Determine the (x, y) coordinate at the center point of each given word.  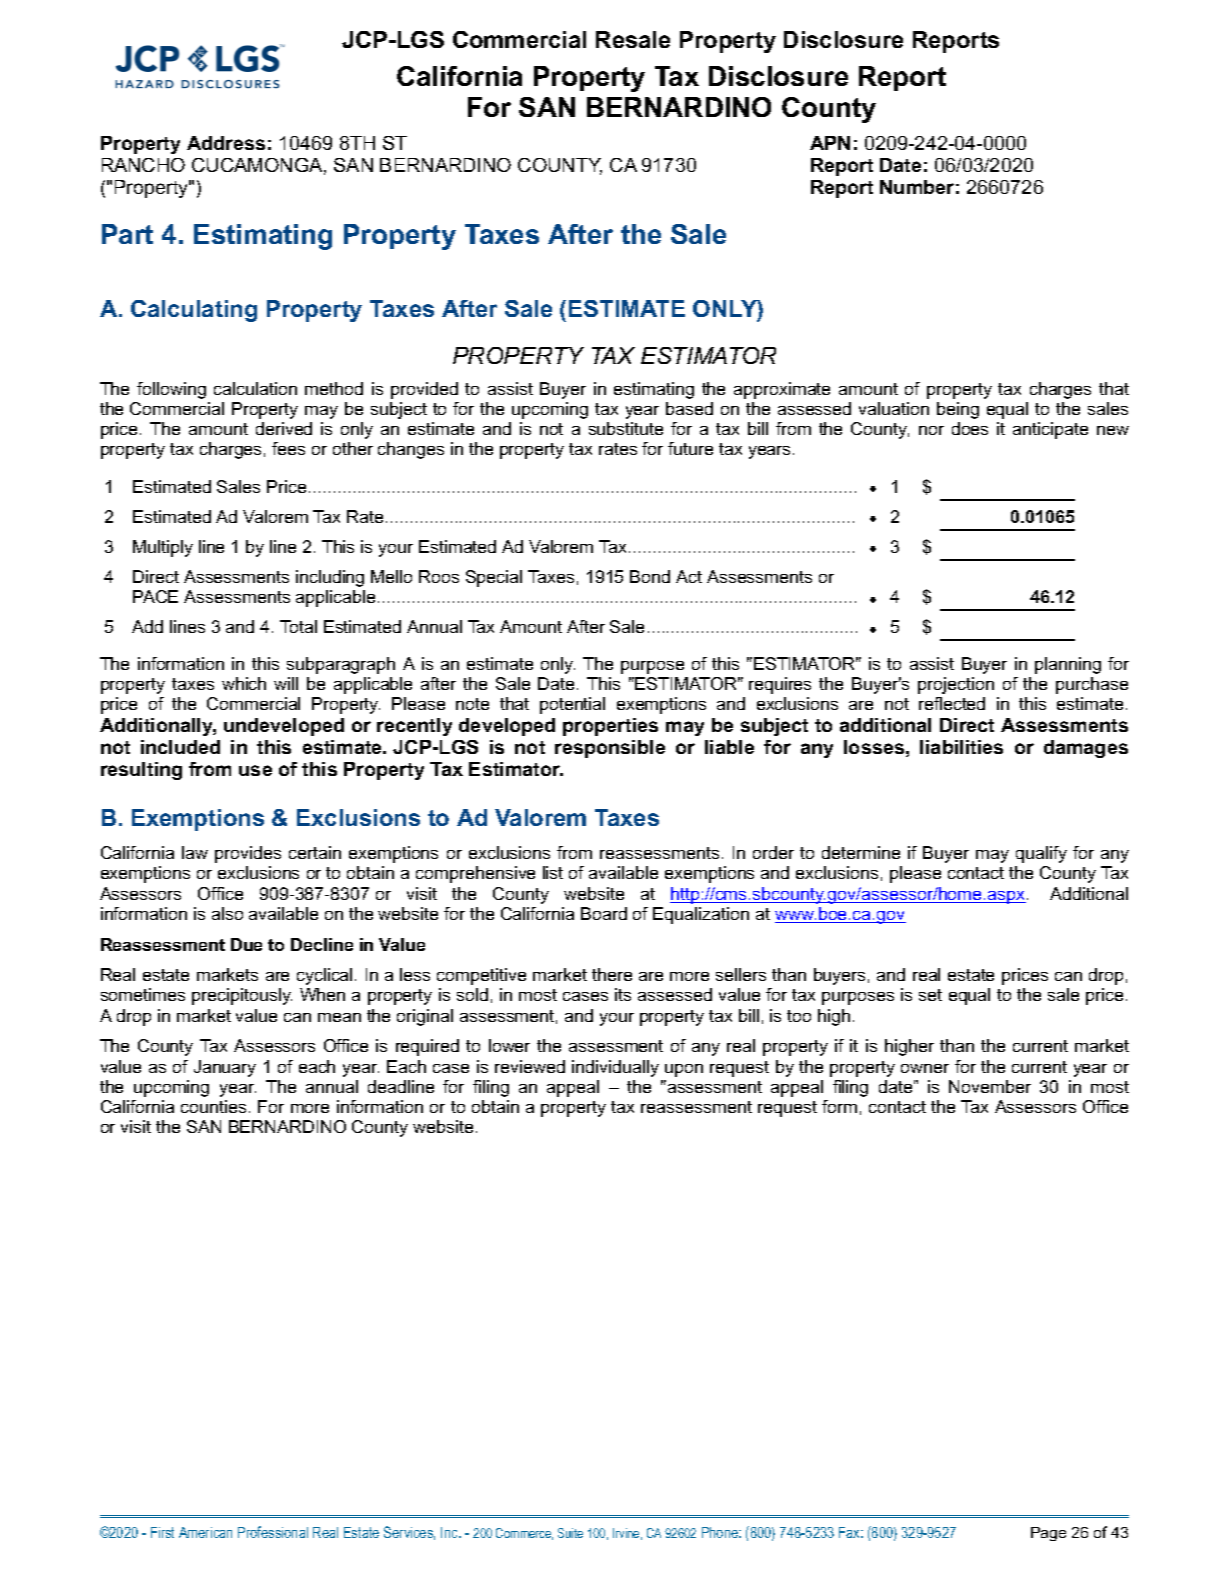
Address (226, 143)
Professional (273, 1532)
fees (288, 448)
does (970, 428)
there (612, 974)
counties (213, 1106)
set (930, 995)
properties (610, 727)
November (990, 1086)
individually (615, 1068)
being (958, 410)
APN (830, 143)
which (244, 683)
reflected (952, 703)
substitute (626, 428)
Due (246, 944)
